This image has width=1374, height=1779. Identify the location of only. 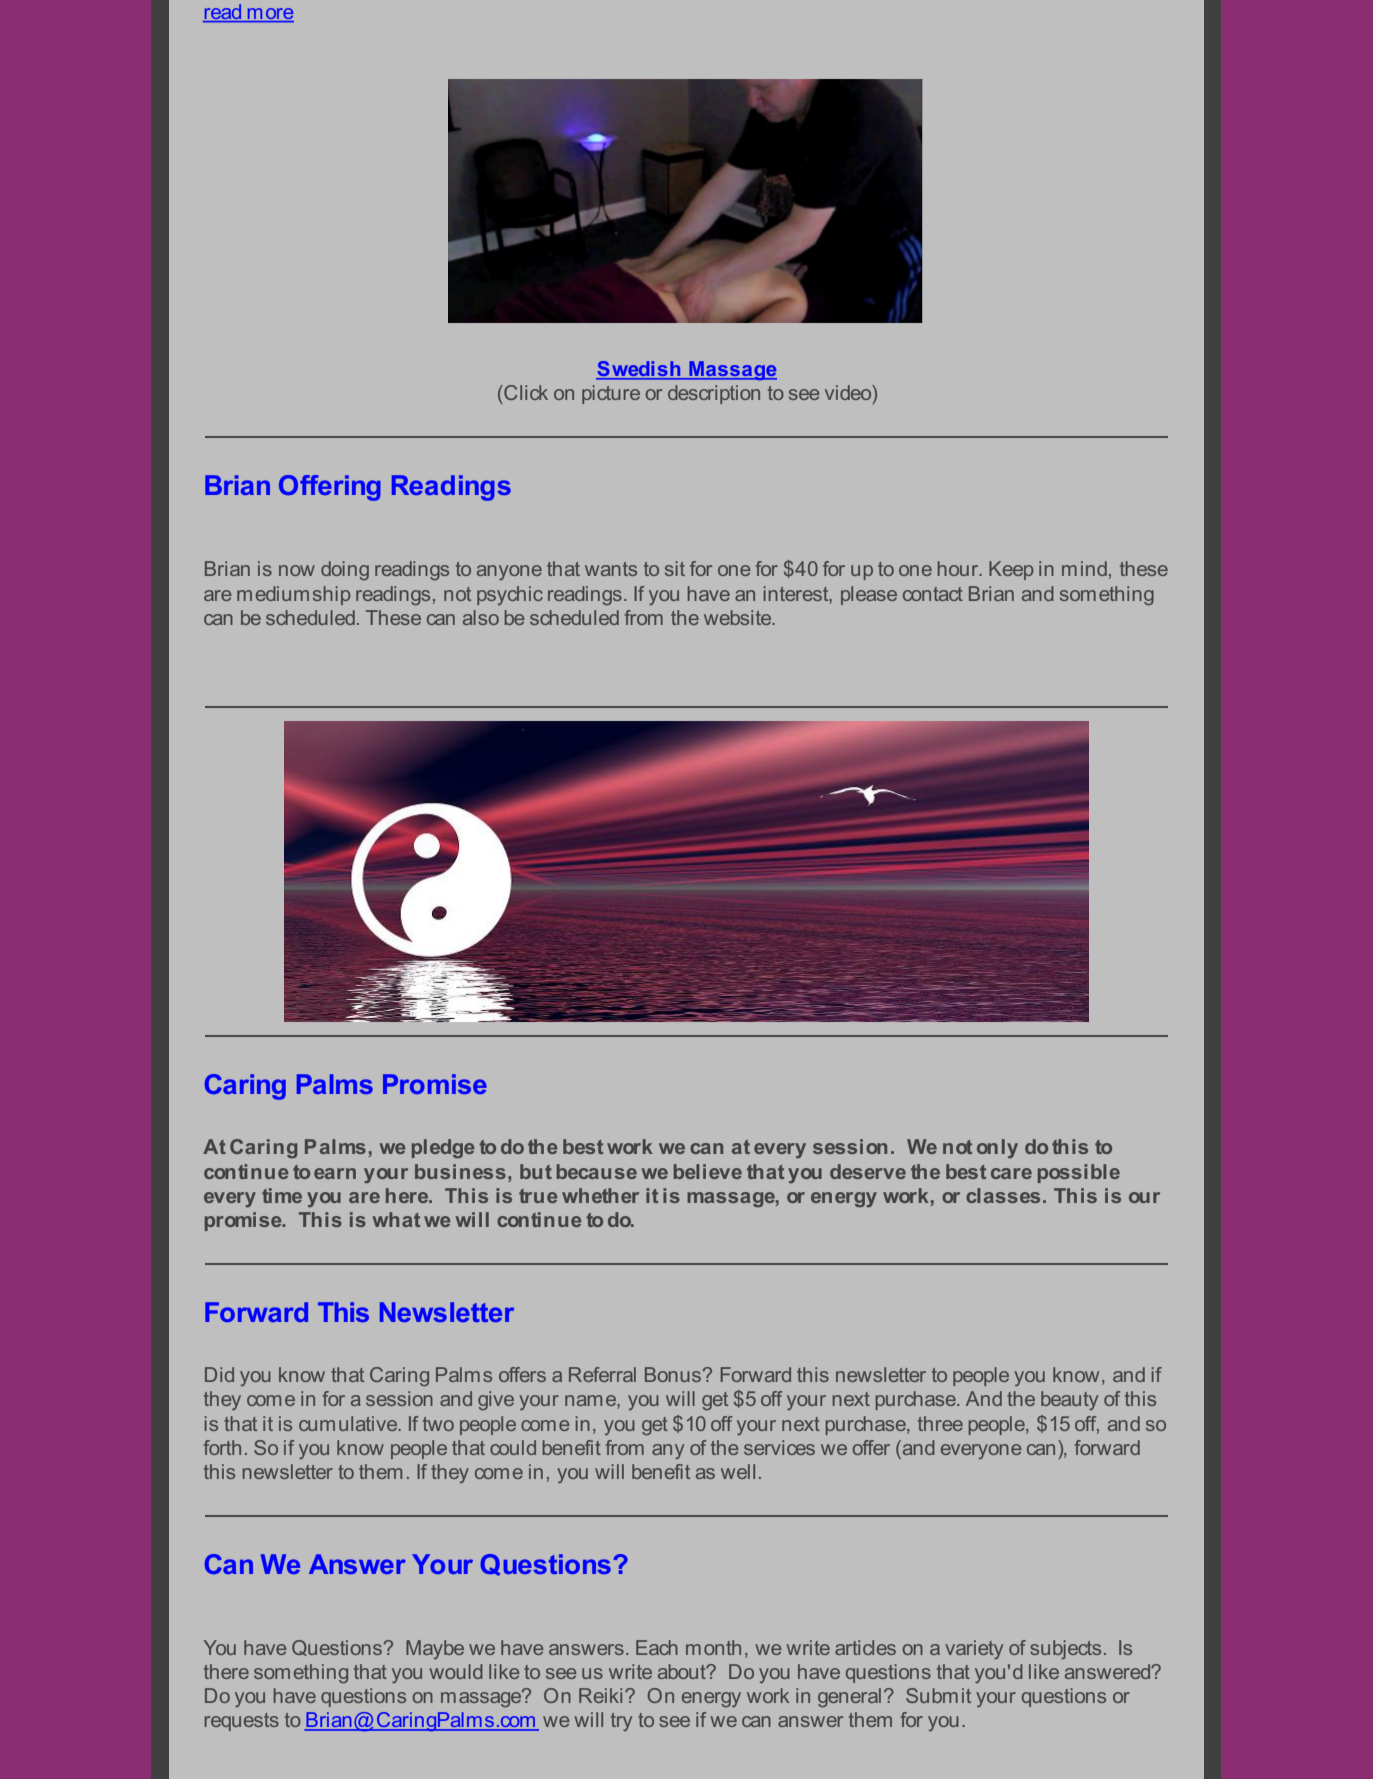
(997, 1148).
